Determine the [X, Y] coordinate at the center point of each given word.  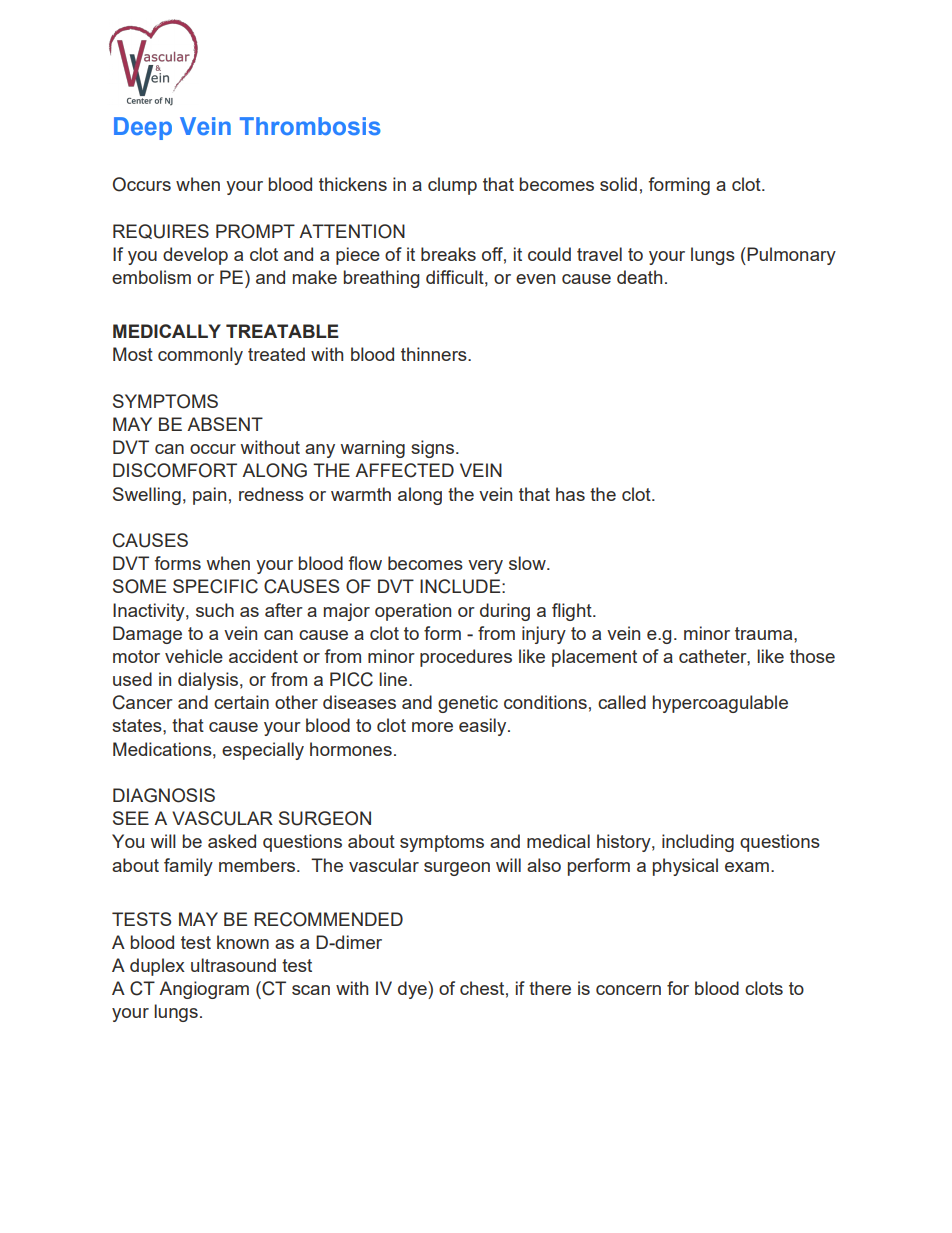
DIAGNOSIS [164, 795]
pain [209, 496]
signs [432, 449]
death [639, 277]
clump [452, 186]
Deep [143, 128]
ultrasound [233, 965]
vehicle [194, 656]
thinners [435, 354]
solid [618, 184]
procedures [466, 658]
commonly [200, 356]
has [570, 494]
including [698, 843]
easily [484, 727]
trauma [765, 633]
